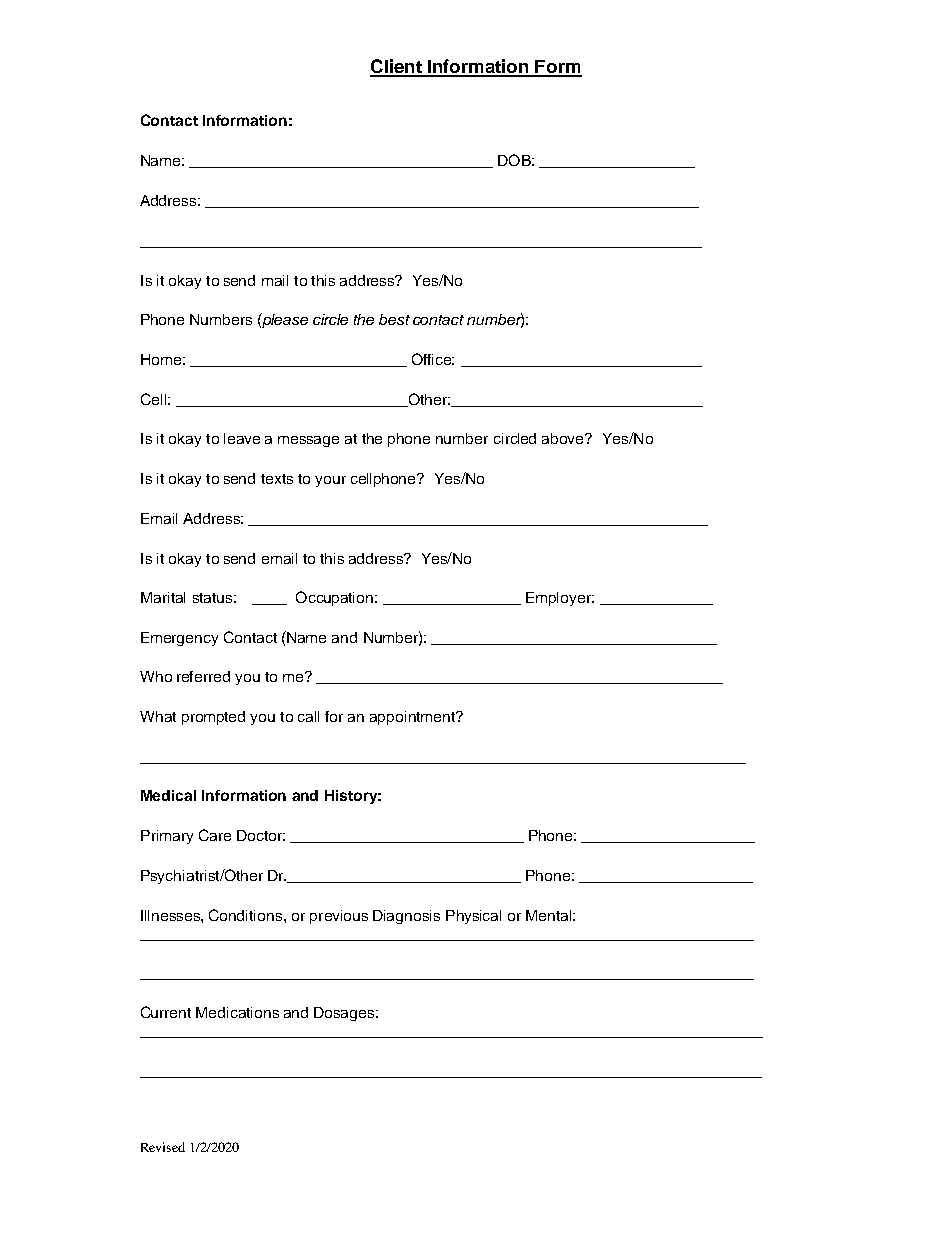  What do you see at coordinates (308, 441) in the screenshot?
I see `message` at bounding box center [308, 441].
